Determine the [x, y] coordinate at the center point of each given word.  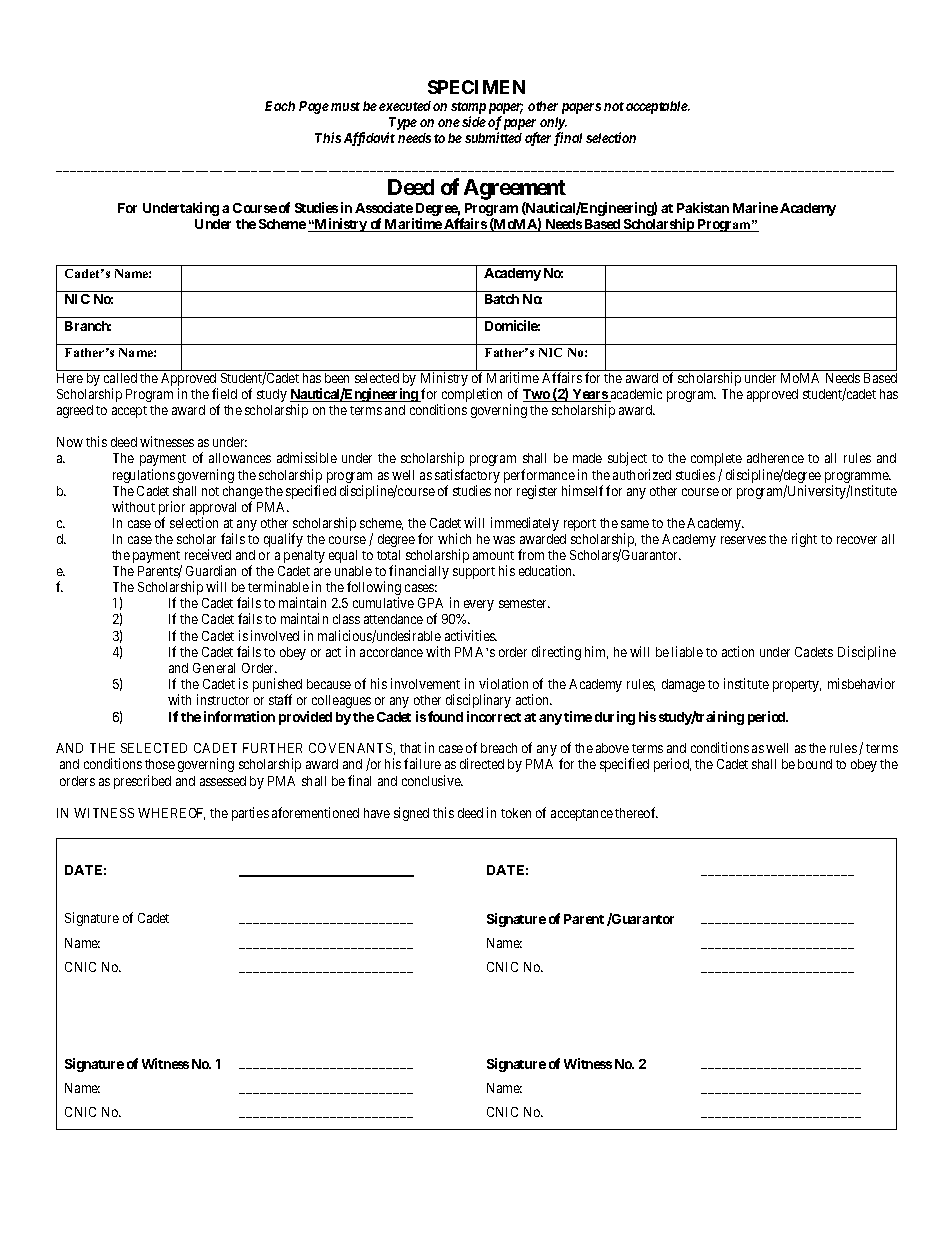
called [120, 378]
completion [472, 396]
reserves [743, 540]
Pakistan [703, 207]
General [214, 668]
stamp [468, 109]
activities [471, 635]
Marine [755, 207]
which [454, 538]
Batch [502, 299]
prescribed [142, 782]
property [797, 686]
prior [172, 509]
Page [314, 107]
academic [635, 395]
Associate [384, 207]
